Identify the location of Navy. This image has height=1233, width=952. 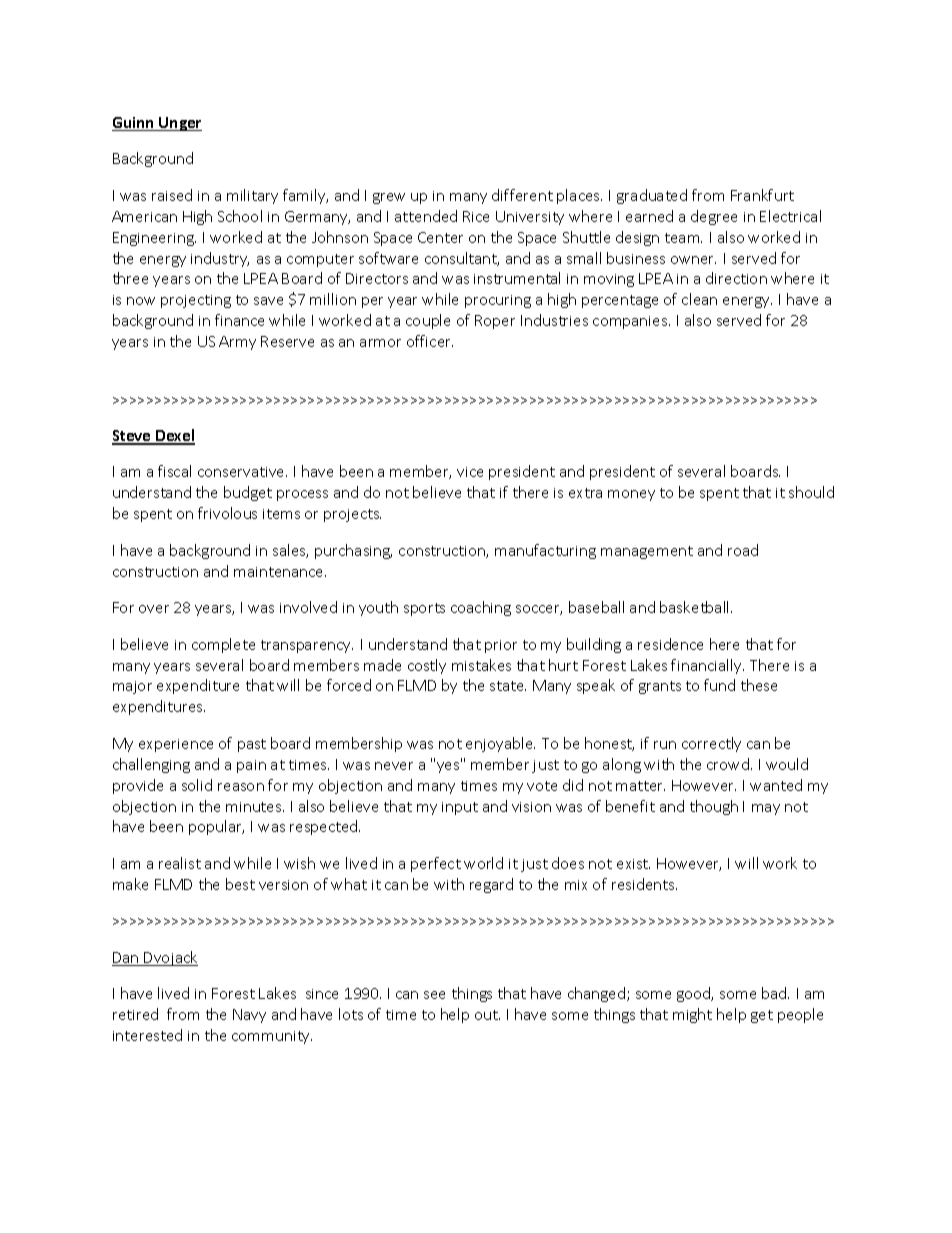
(249, 1016).
